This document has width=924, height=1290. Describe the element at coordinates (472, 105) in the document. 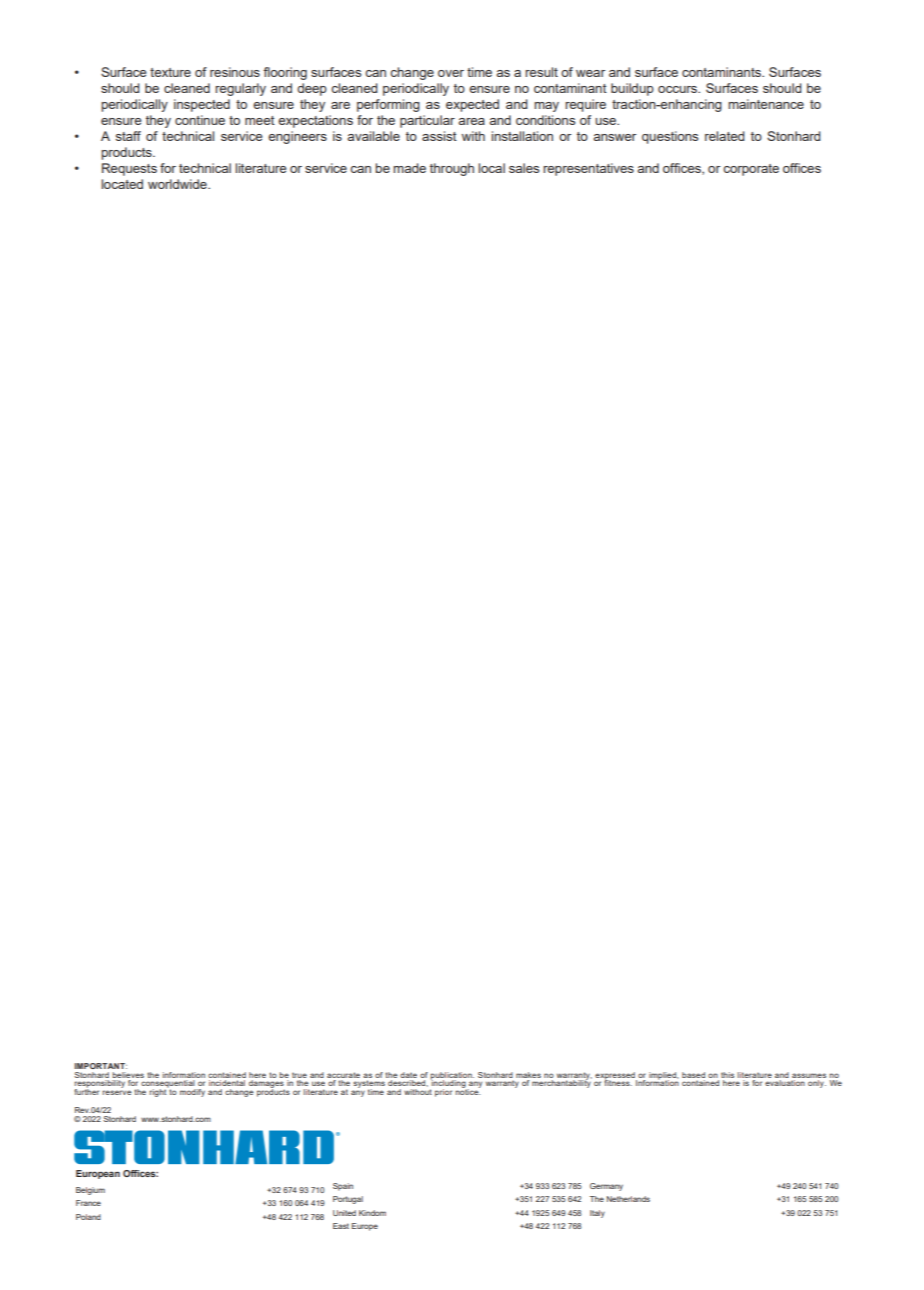

I see `expected` at that location.
